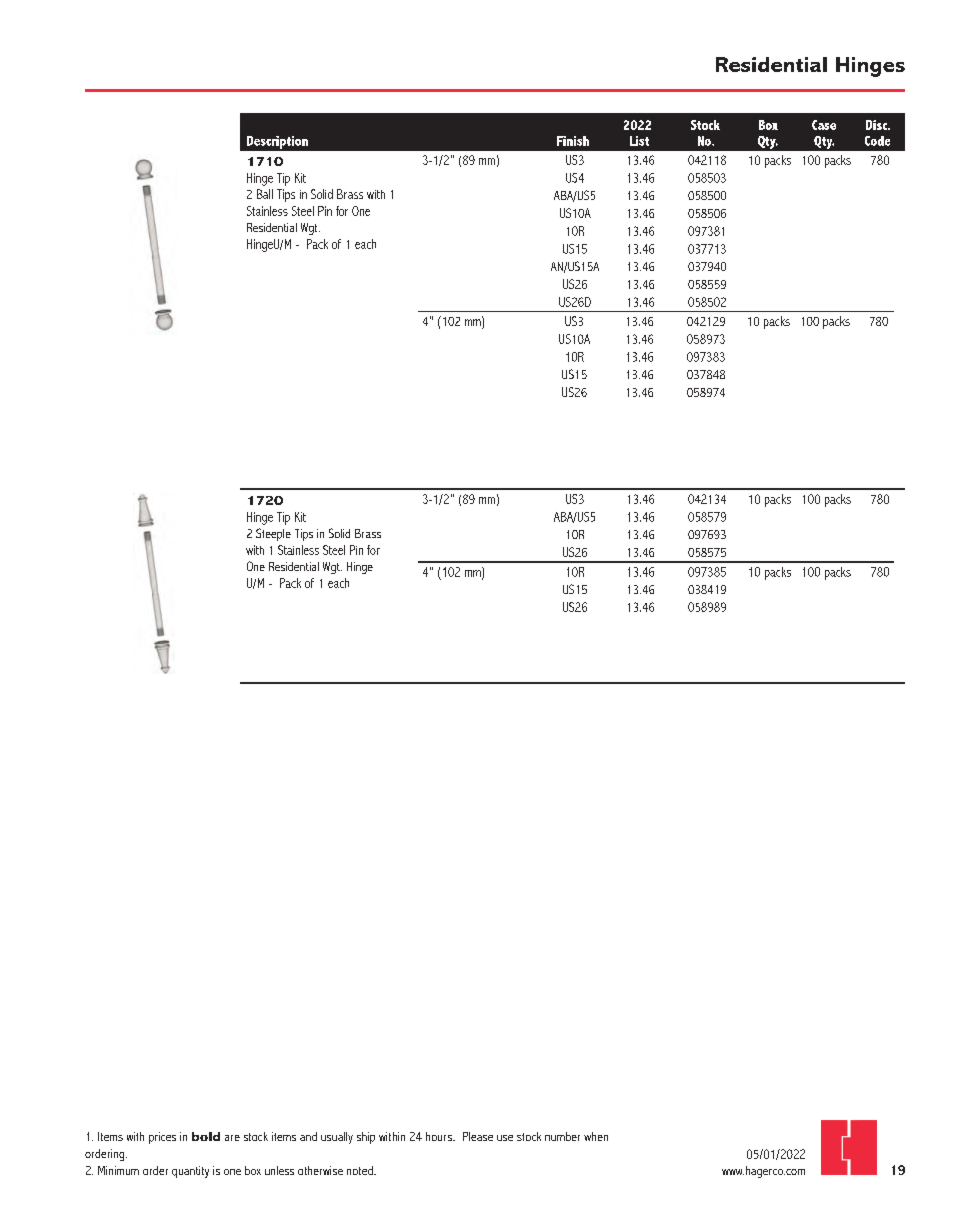  I want to click on number, so click(562, 1136).
